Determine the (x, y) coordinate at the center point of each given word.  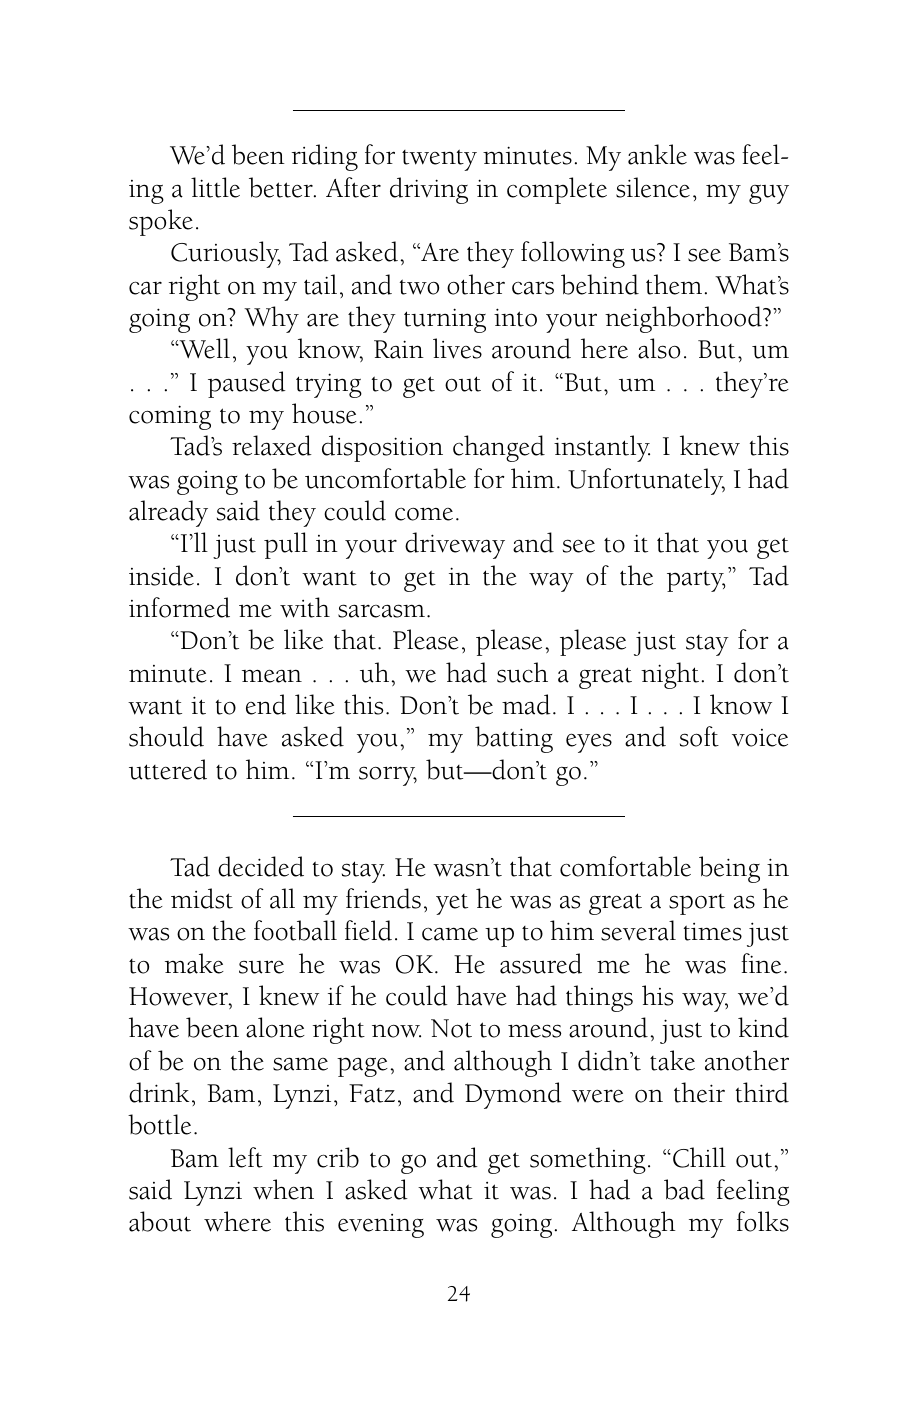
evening (381, 1226)
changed (499, 448)
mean (272, 676)
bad (684, 1189)
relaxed (272, 445)
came (450, 934)
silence (653, 187)
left (245, 1157)
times (713, 932)
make (194, 963)
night (670, 675)
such (522, 672)
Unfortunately (646, 481)
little (215, 187)
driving (429, 190)
